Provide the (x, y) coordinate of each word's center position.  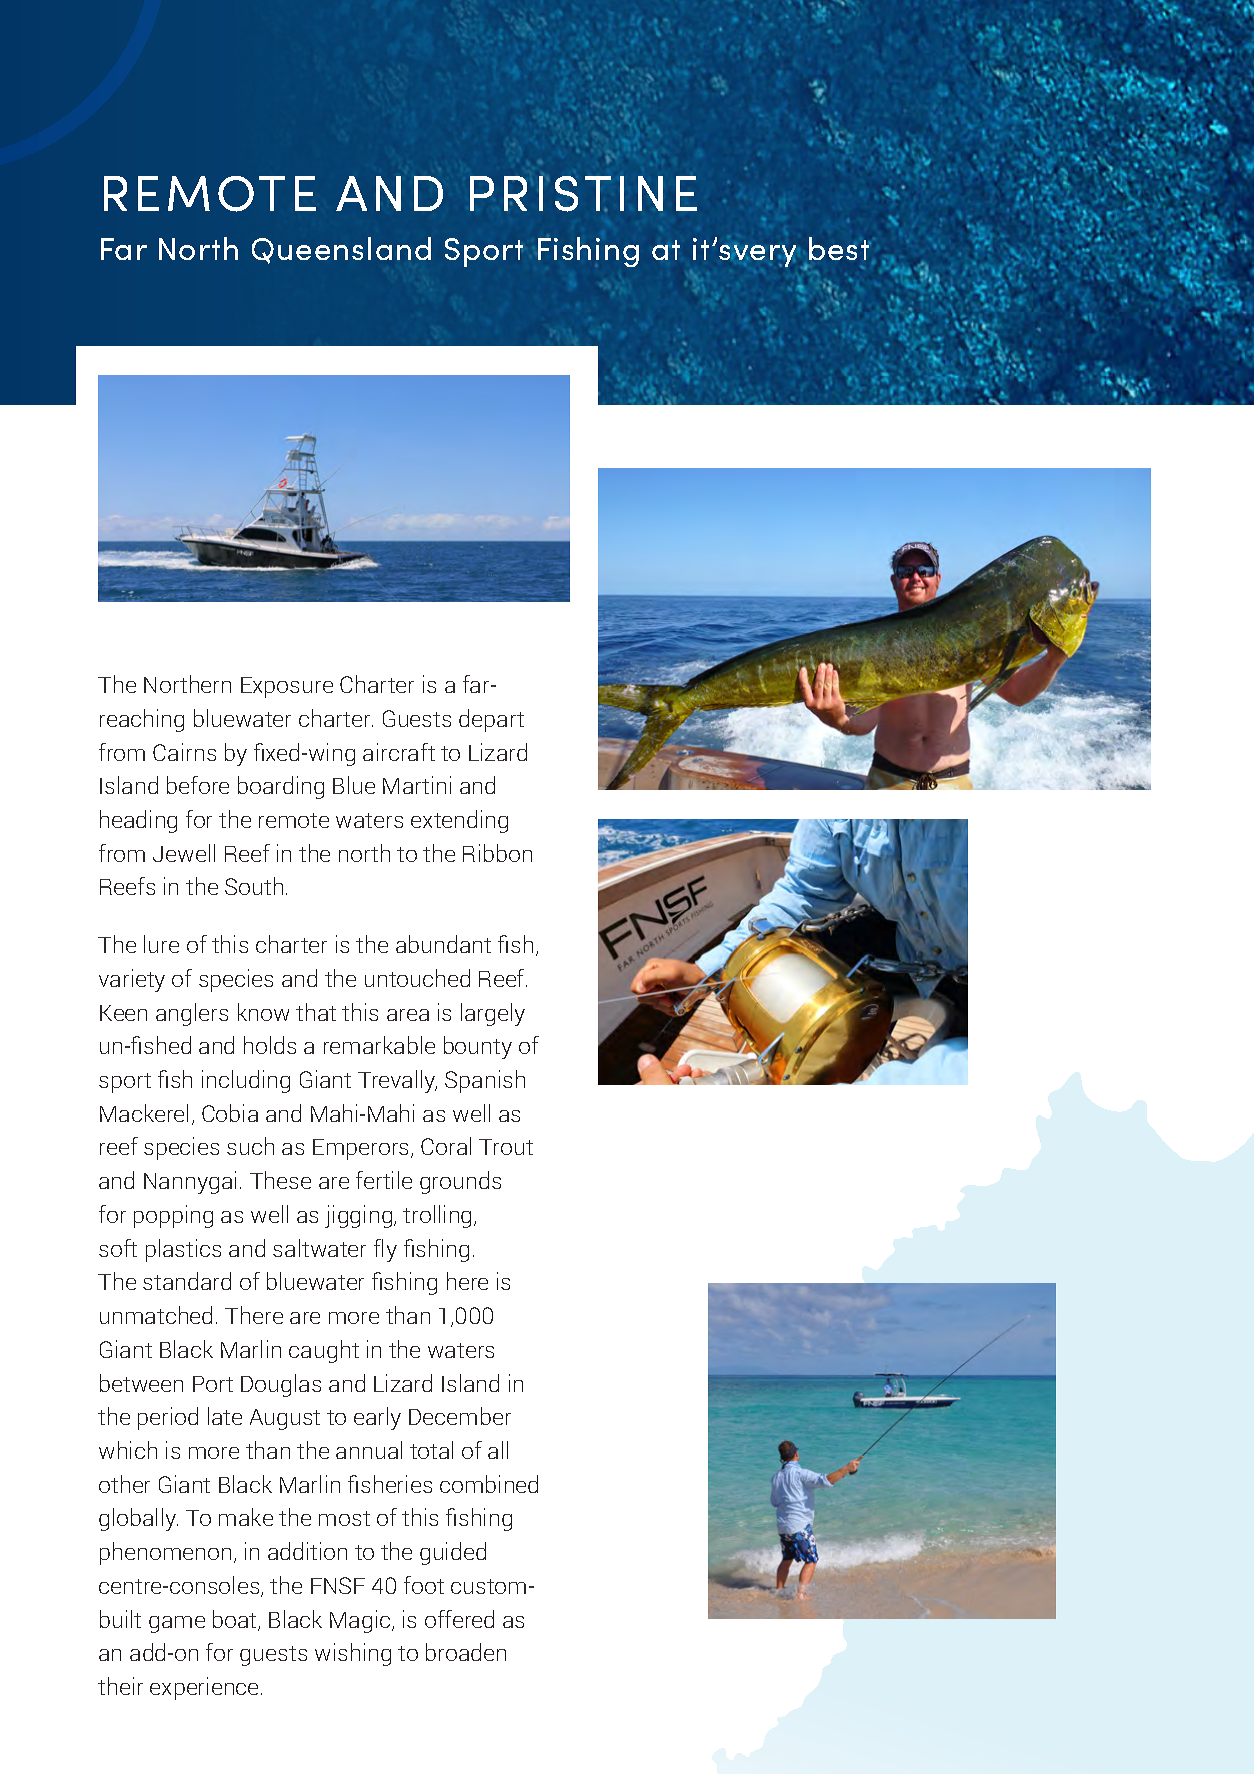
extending (459, 821)
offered (459, 1619)
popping (173, 1216)
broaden (466, 1652)
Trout (506, 1147)
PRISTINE (583, 194)
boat (236, 1620)
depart (491, 720)
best (840, 248)
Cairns (184, 752)
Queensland (341, 250)
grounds (460, 1182)
